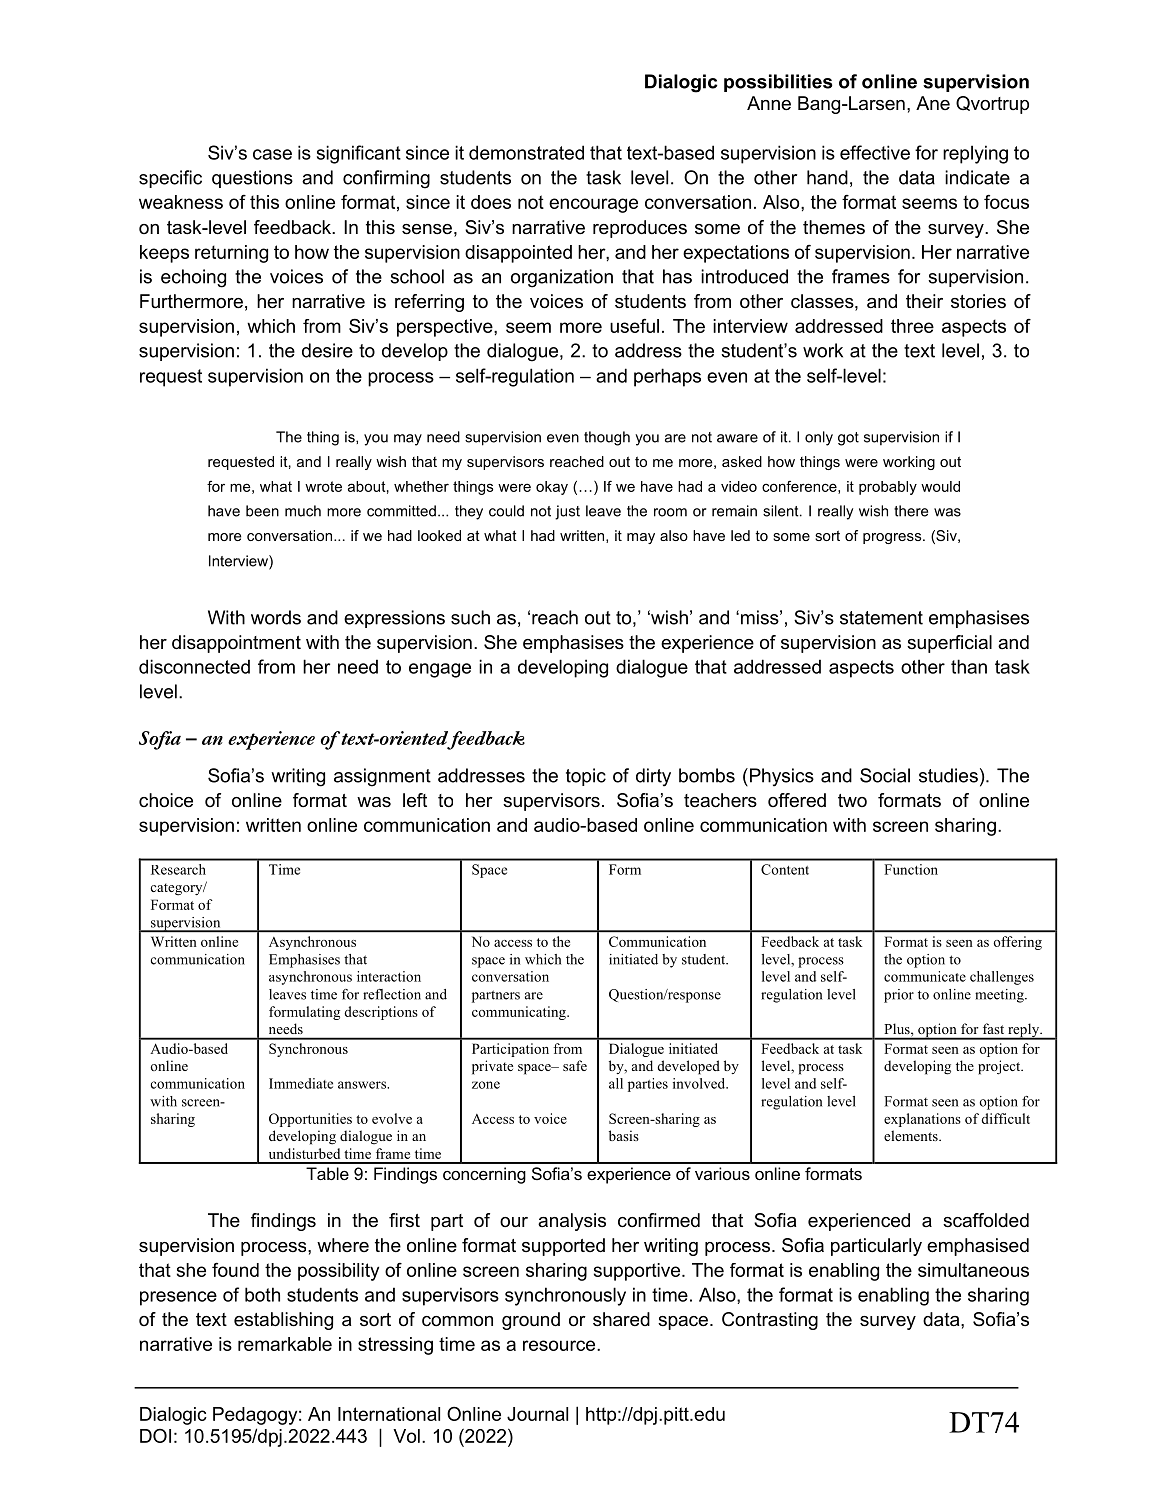 The image size is (1165, 1508). What do you see at coordinates (166, 800) in the page?
I see `choice` at bounding box center [166, 800].
